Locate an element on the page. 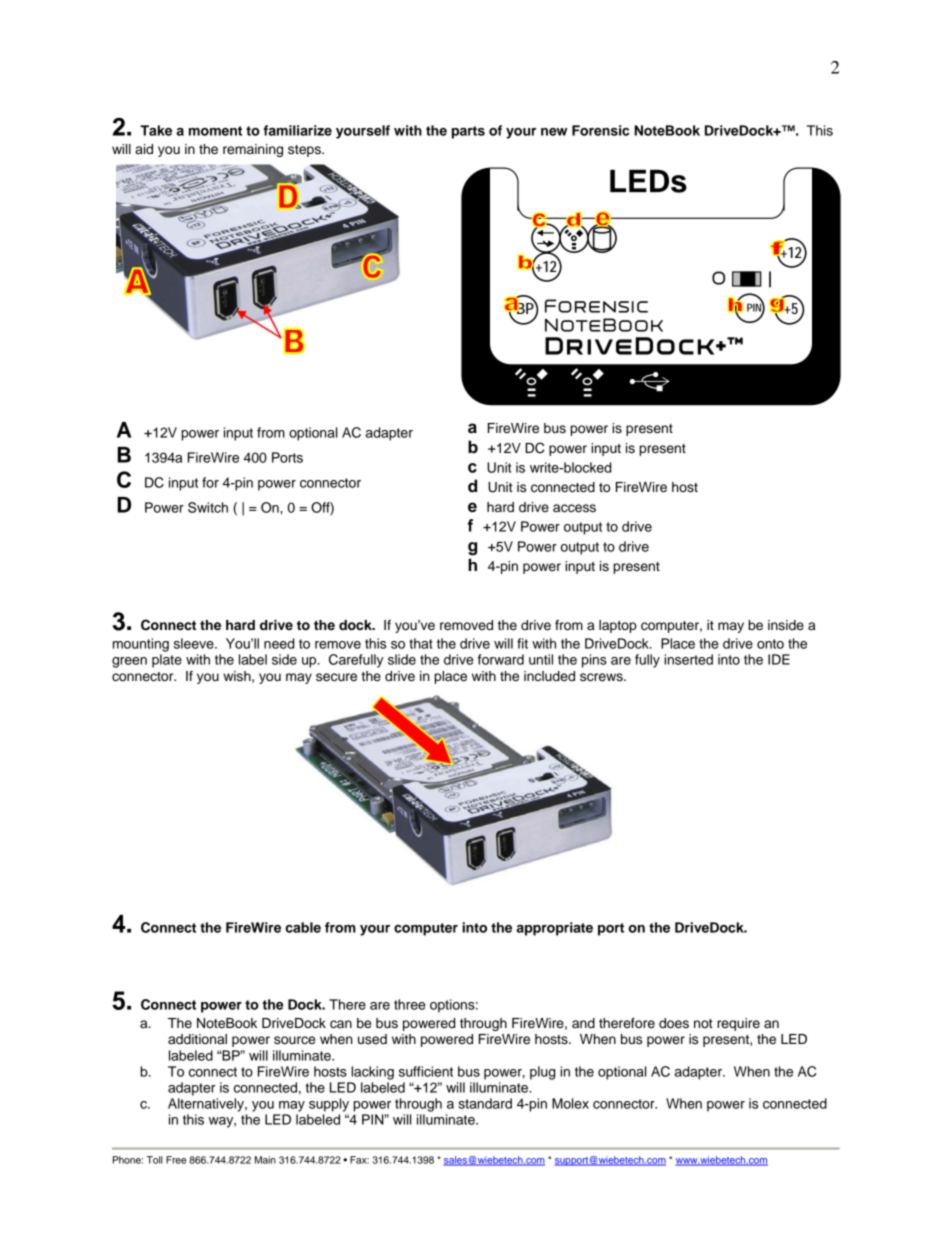  does is located at coordinates (674, 1023).
